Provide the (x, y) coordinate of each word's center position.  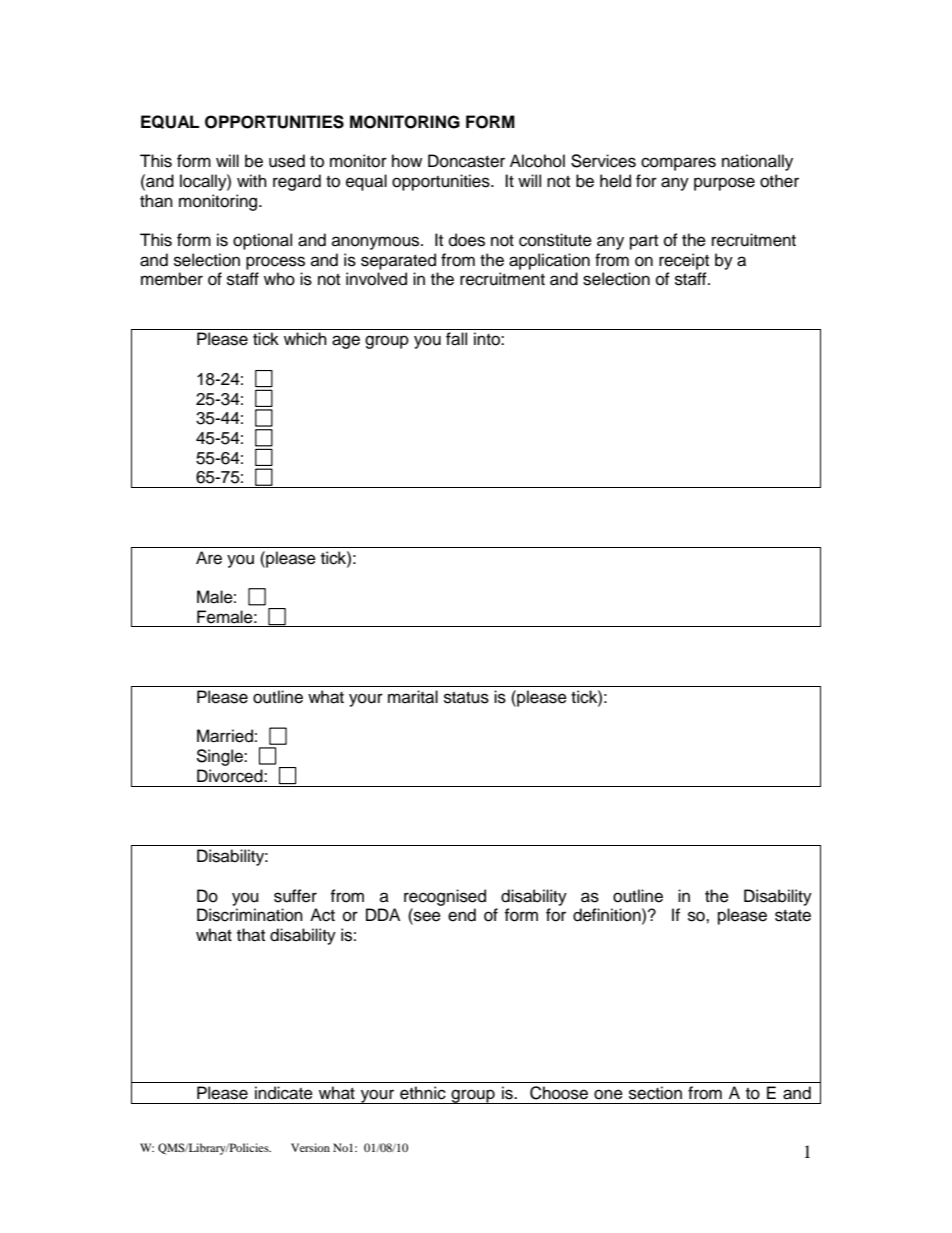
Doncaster (466, 161)
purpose (724, 184)
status (466, 698)
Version (310, 1147)
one (608, 1094)
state (793, 916)
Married (225, 736)
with (252, 180)
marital (413, 697)
